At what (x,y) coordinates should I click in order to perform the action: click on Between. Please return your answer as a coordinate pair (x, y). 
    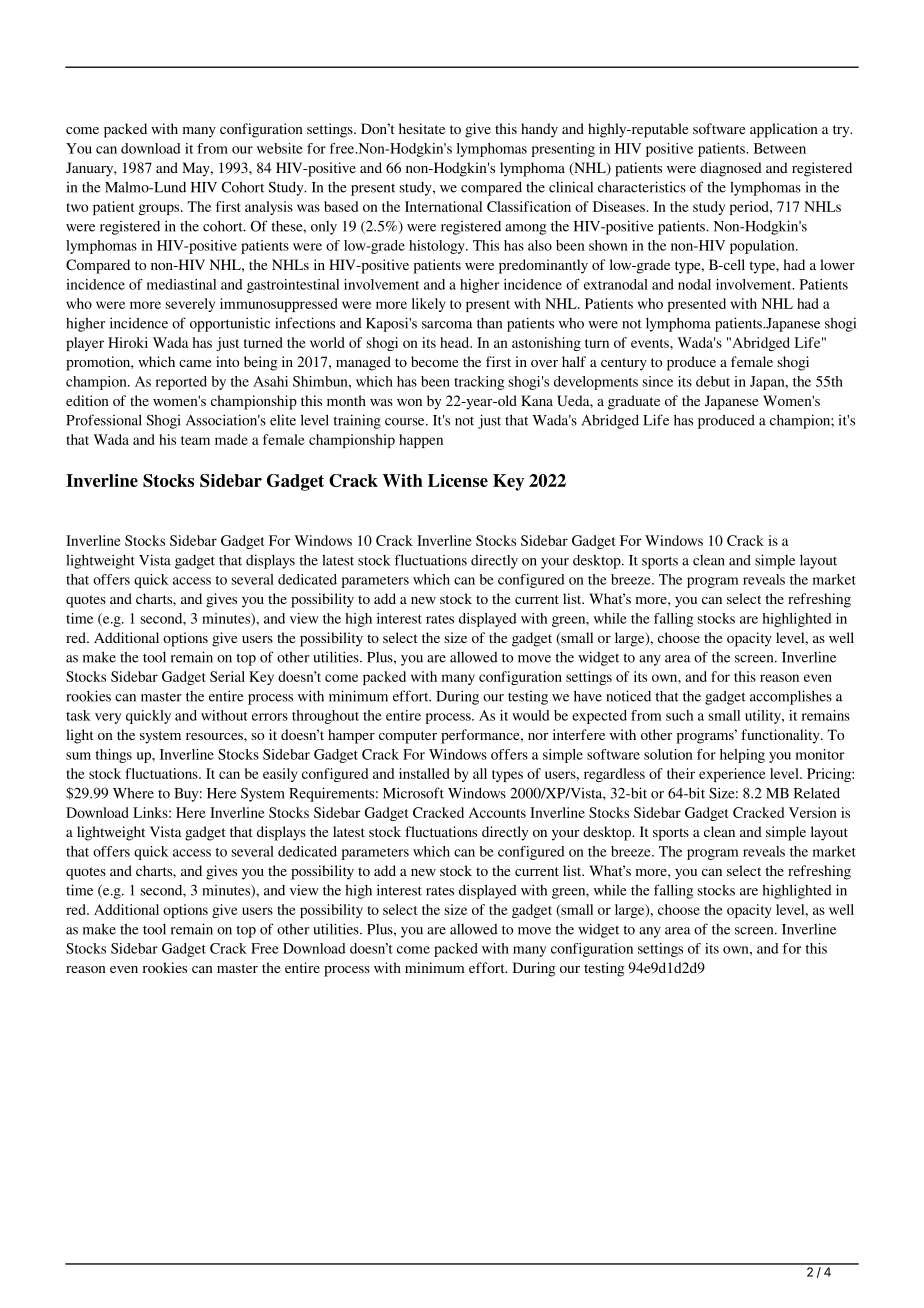
    Looking at the image, I should click on (780, 148).
